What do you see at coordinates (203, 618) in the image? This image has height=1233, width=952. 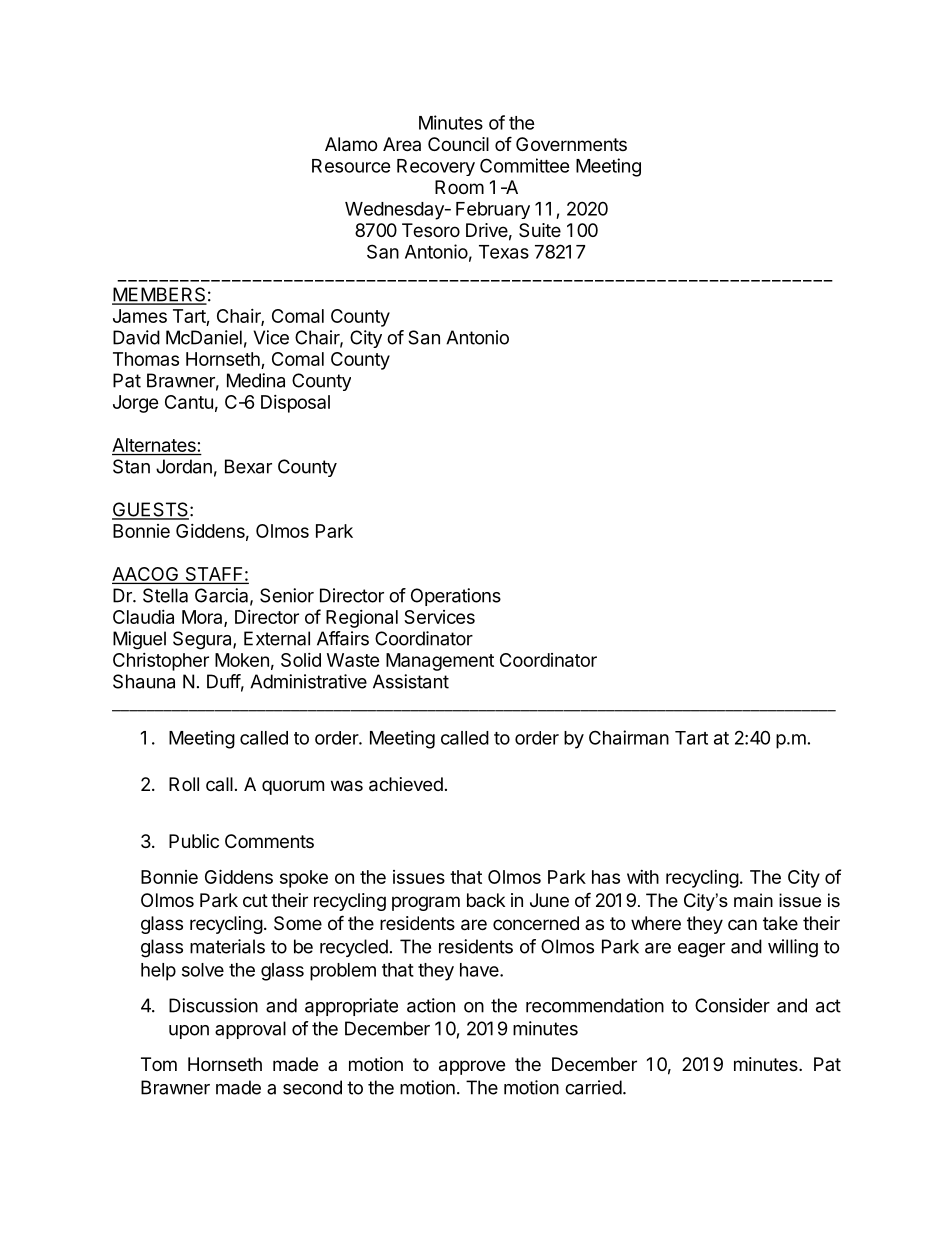 I see `Mora` at bounding box center [203, 618].
